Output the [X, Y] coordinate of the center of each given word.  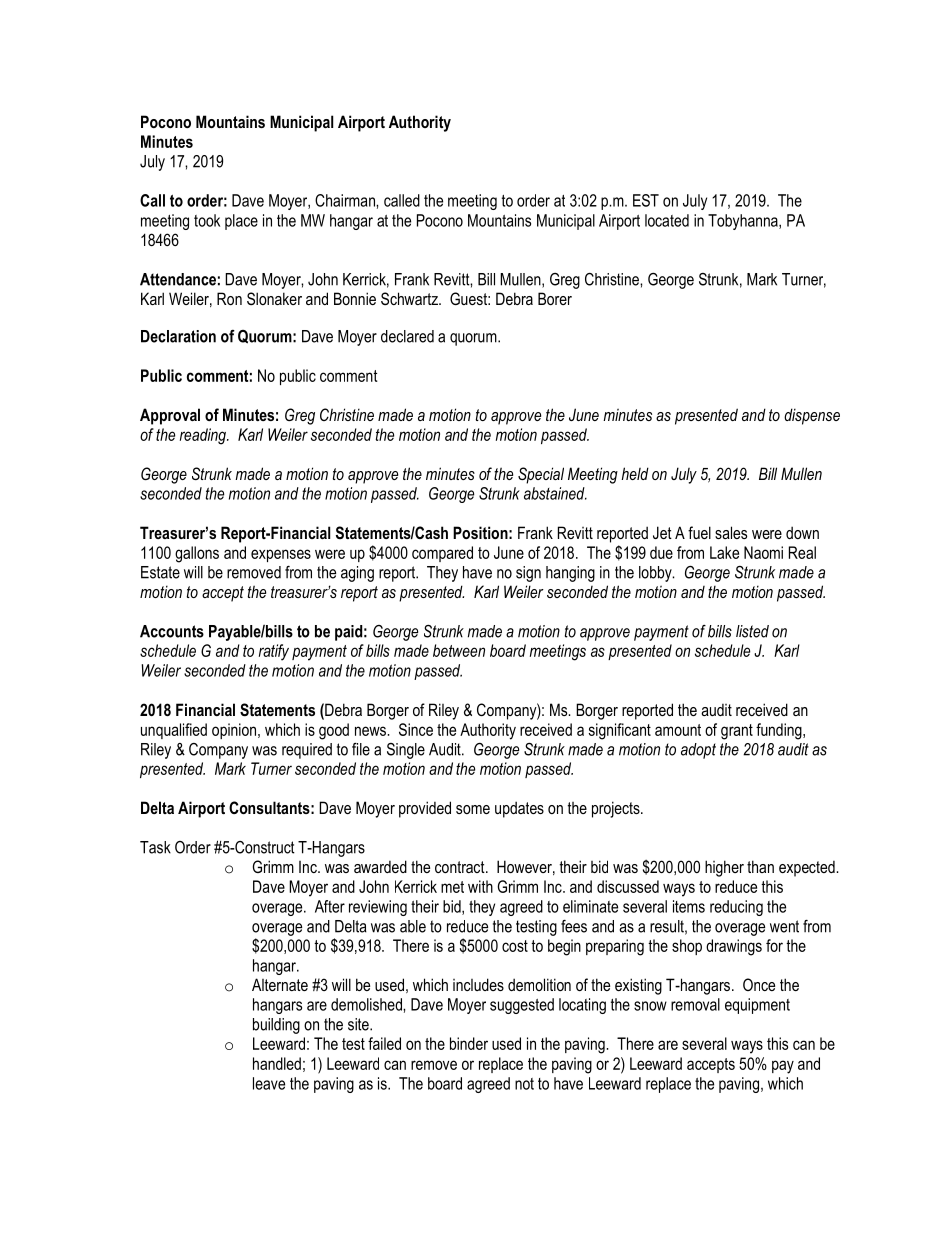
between [459, 650]
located [667, 220]
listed [752, 631]
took [207, 220]
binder [469, 1043]
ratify [274, 652]
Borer [555, 298]
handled [277, 1063]
